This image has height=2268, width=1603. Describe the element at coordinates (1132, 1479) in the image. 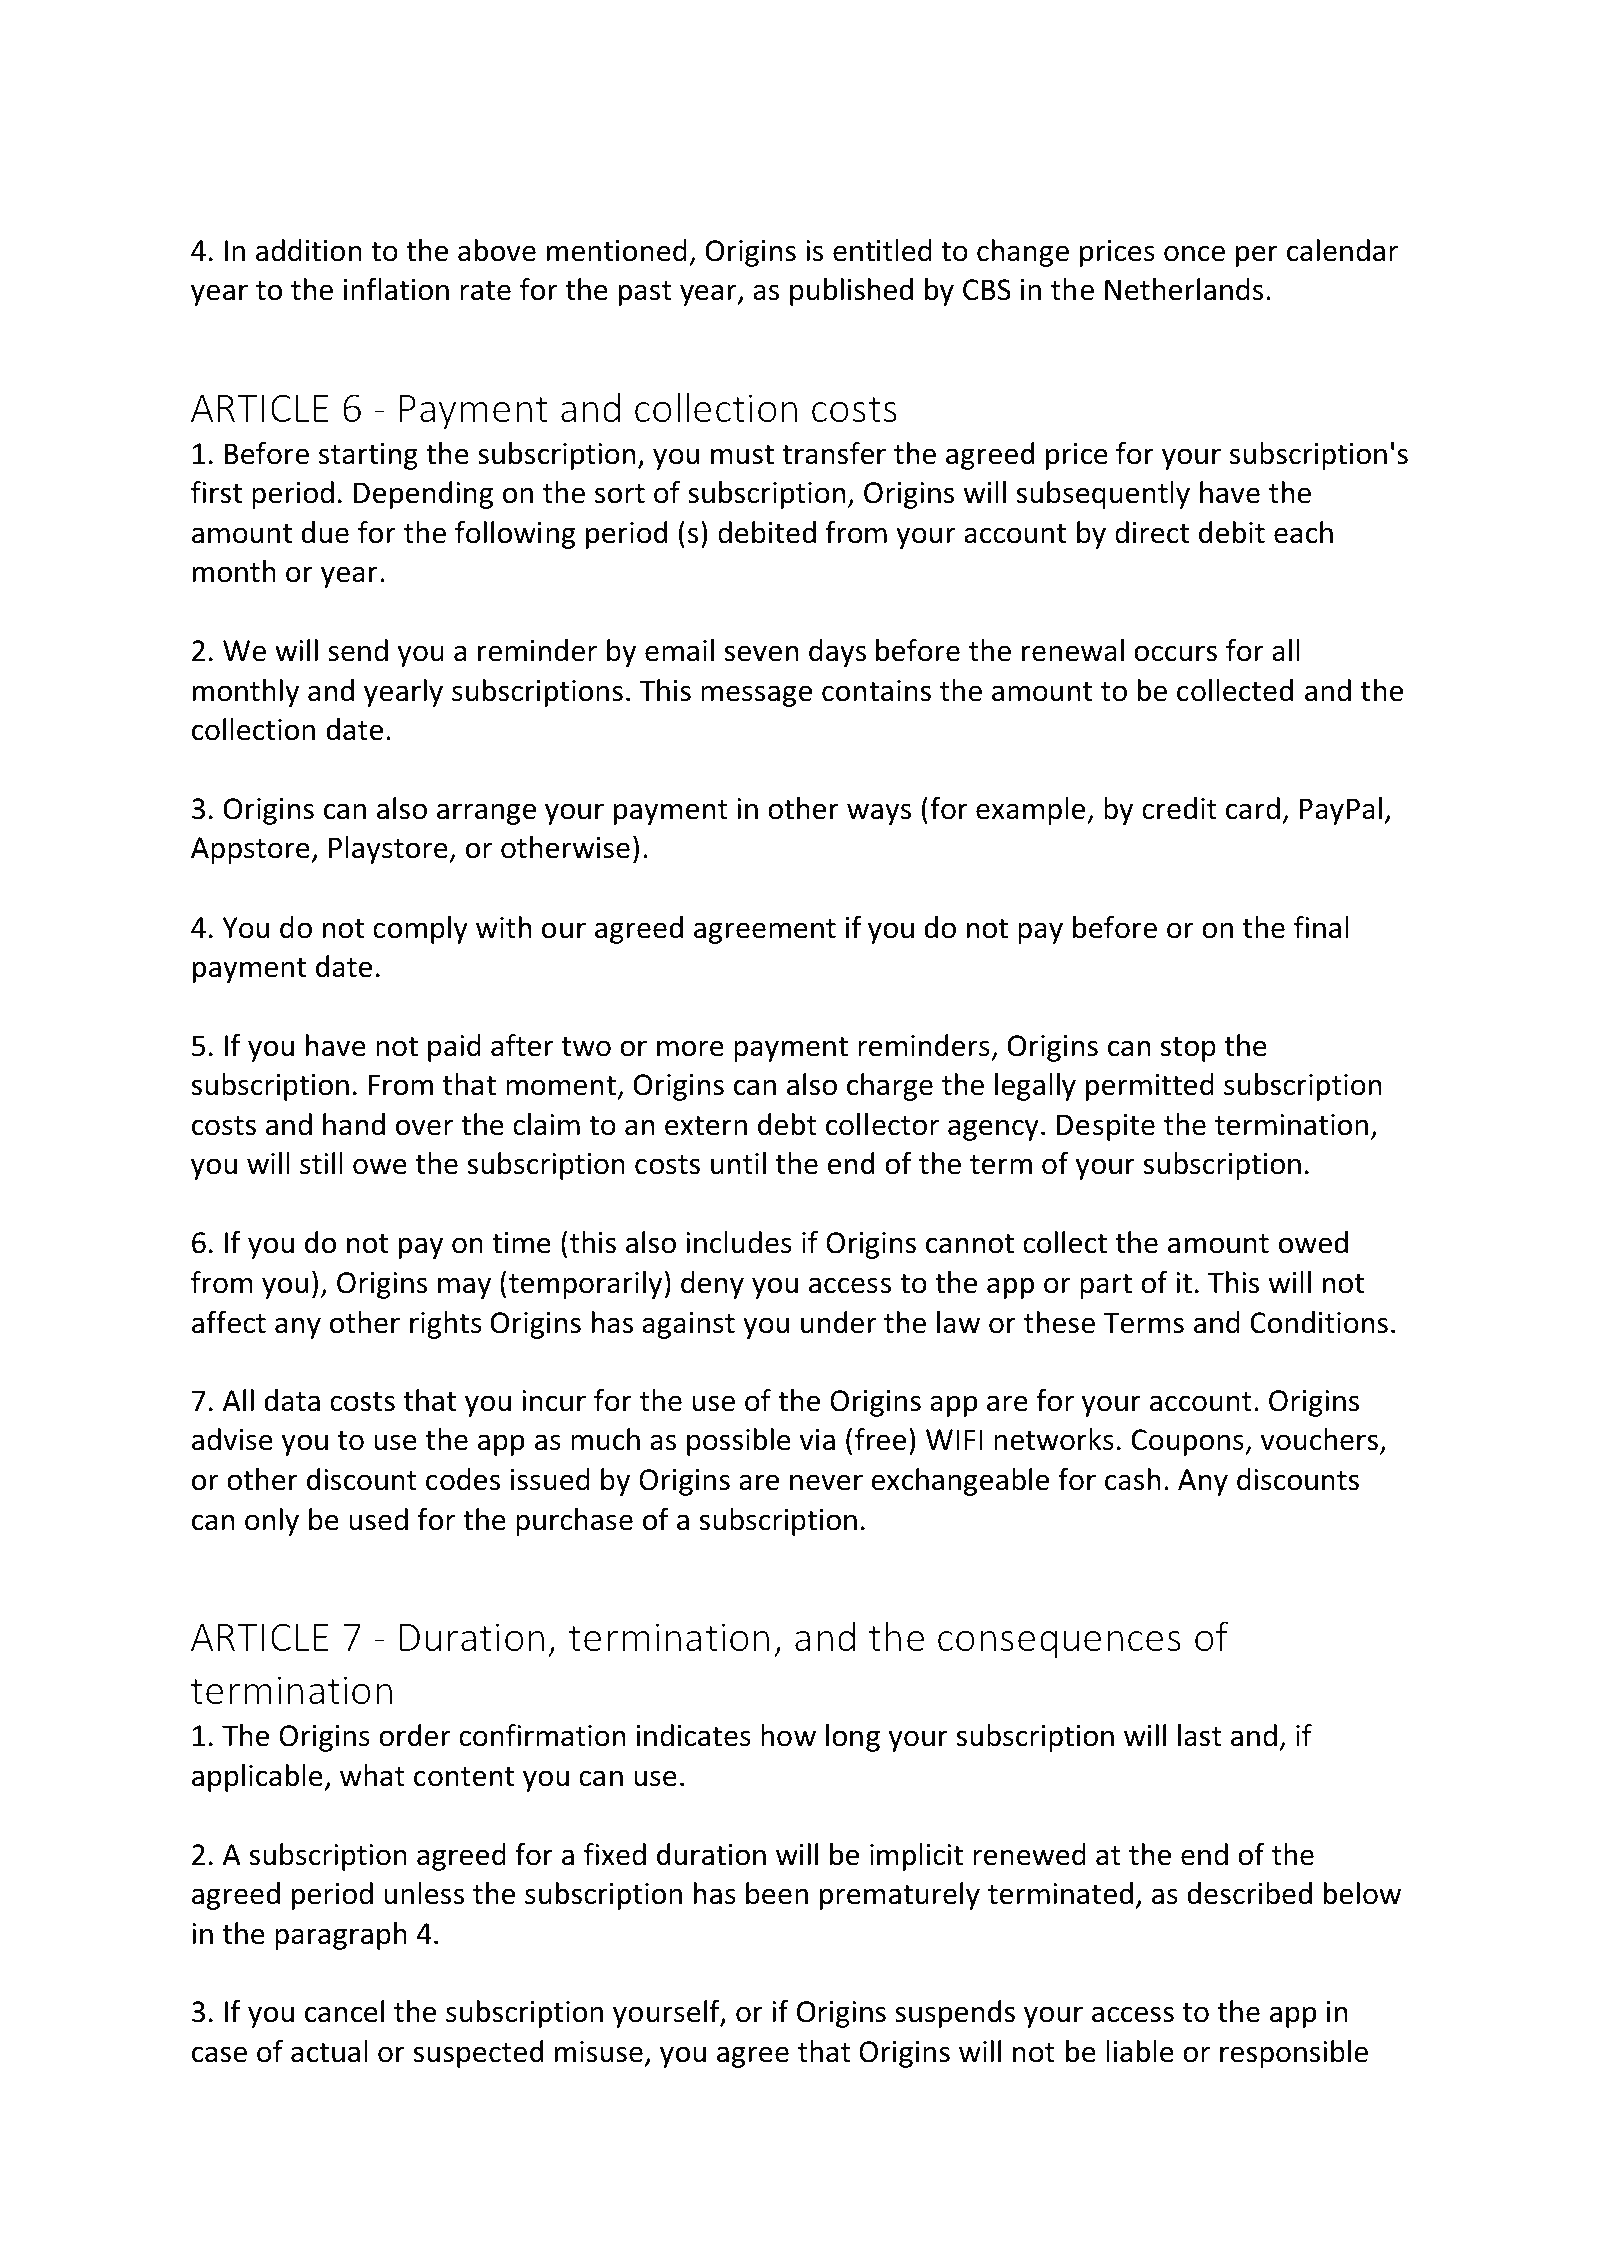

I see `cash` at that location.
